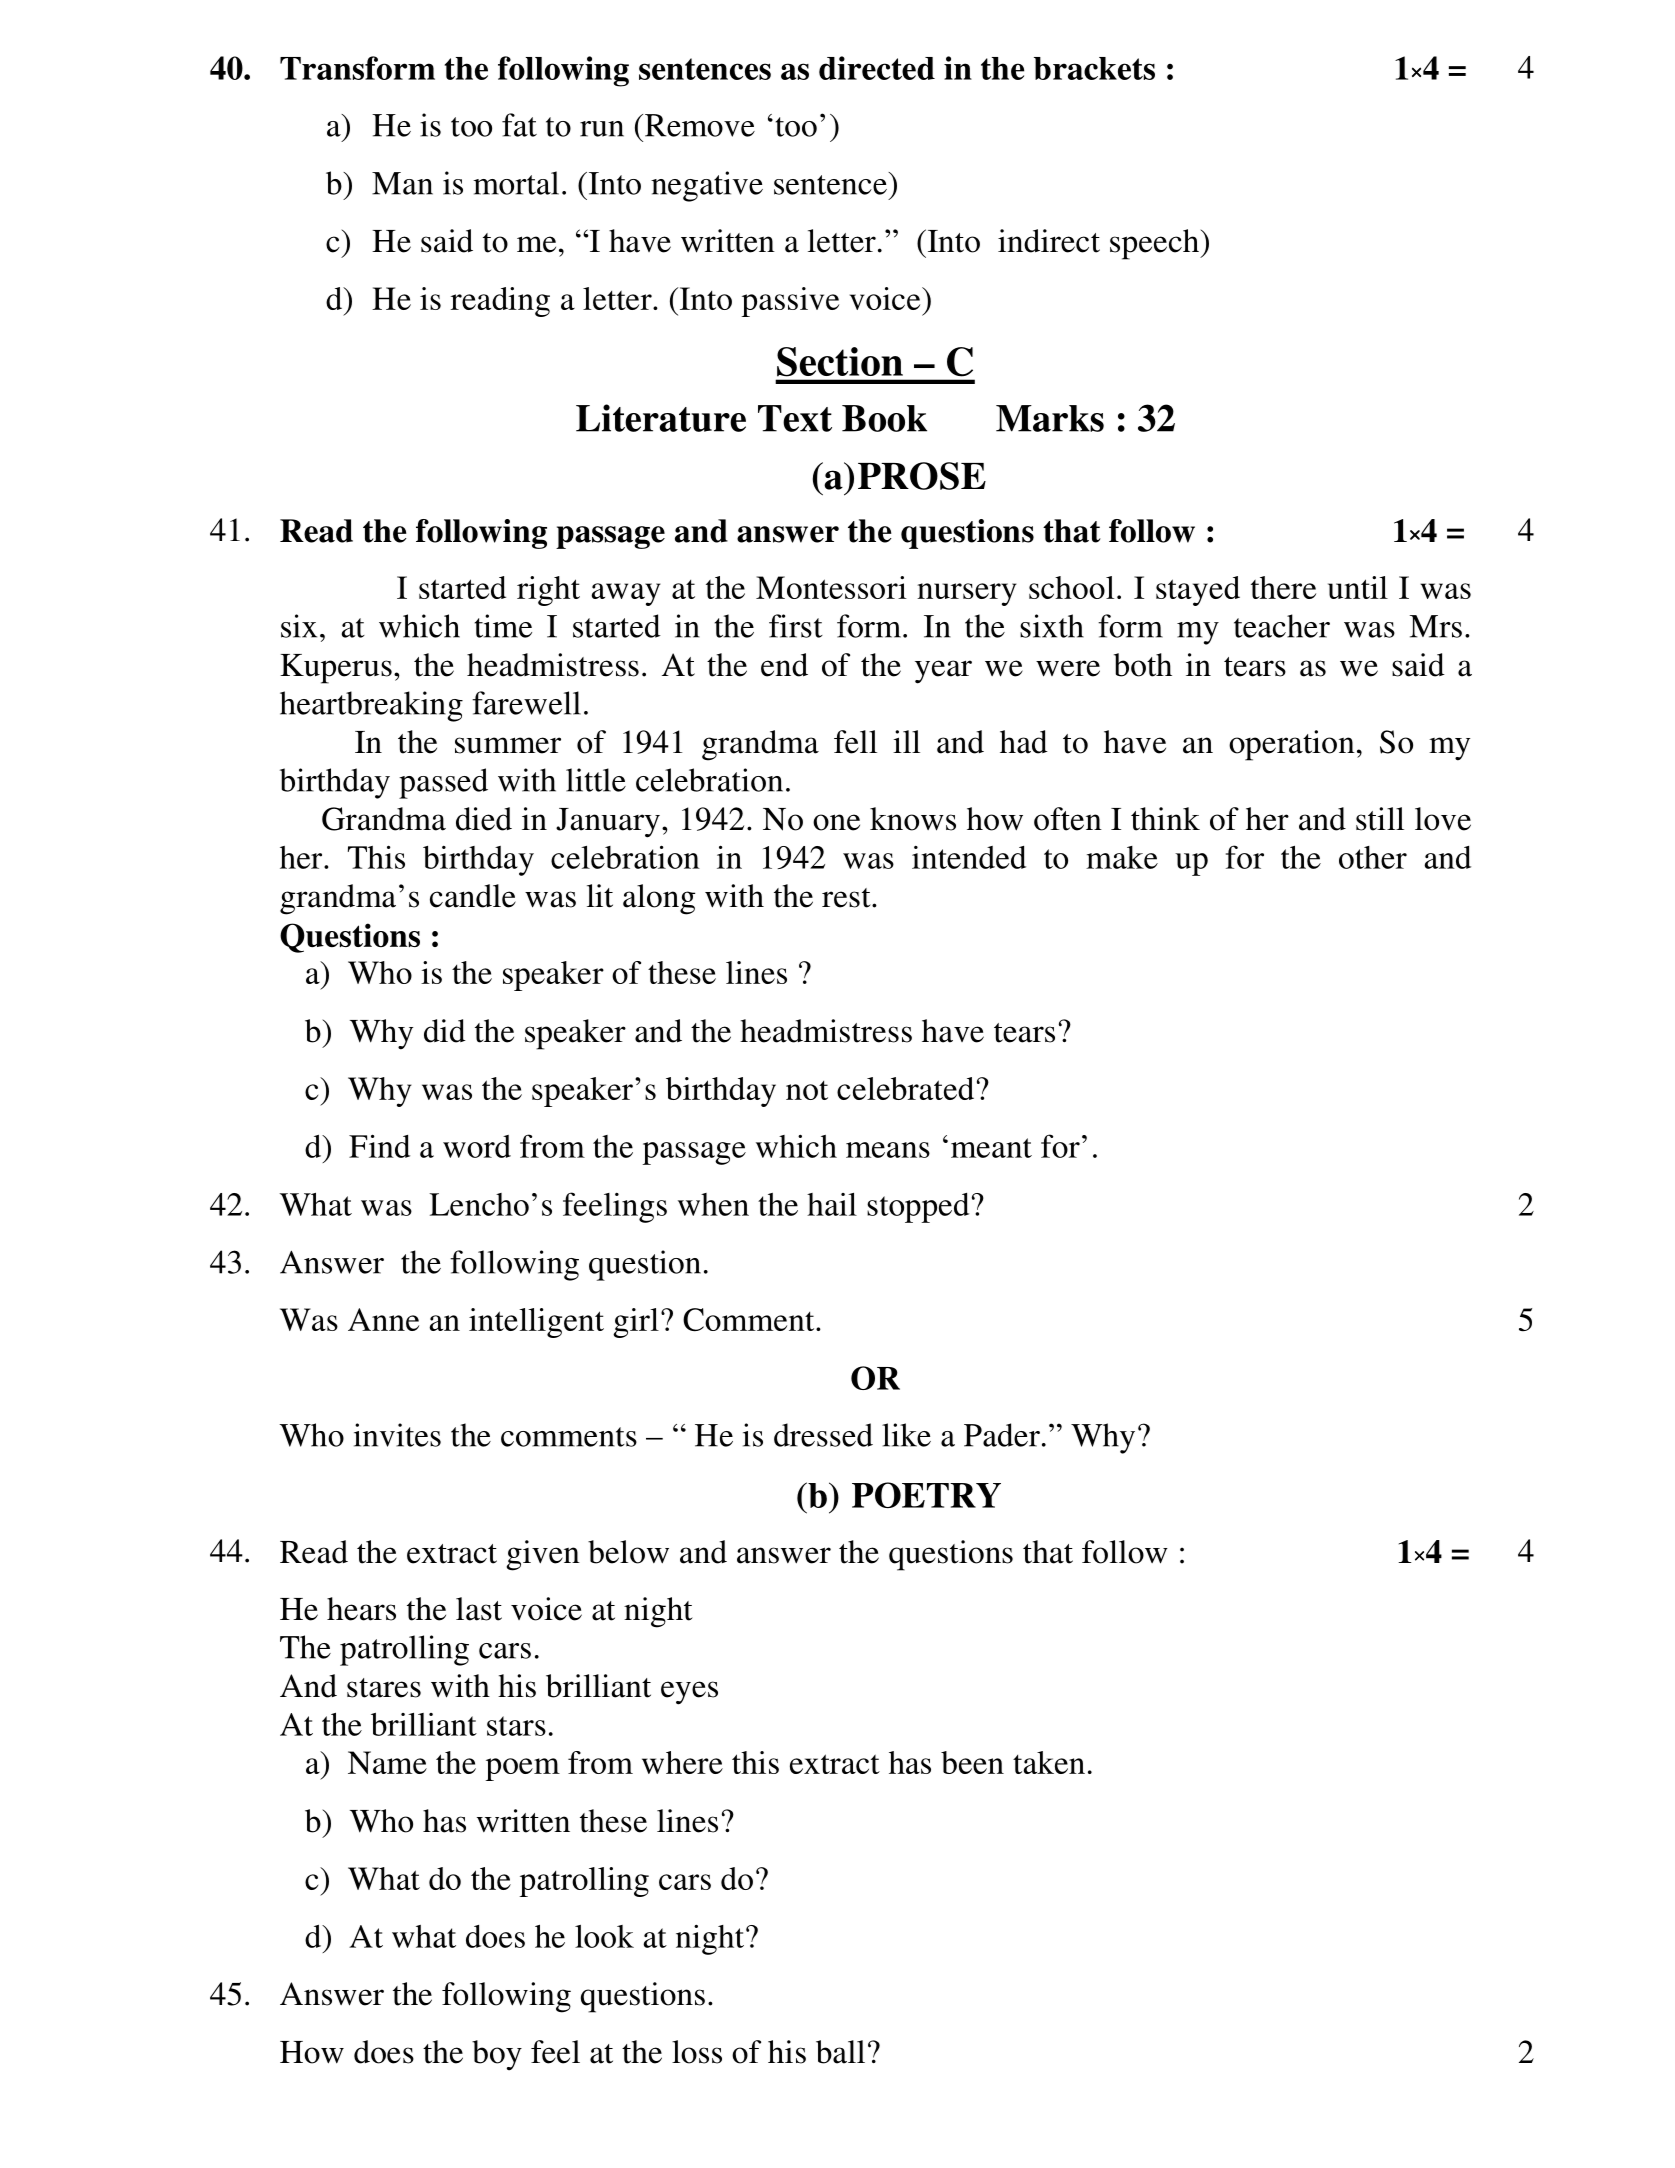 The width and height of the screenshot is (1675, 2168). What do you see at coordinates (877, 68) in the screenshot?
I see `directed` at bounding box center [877, 68].
